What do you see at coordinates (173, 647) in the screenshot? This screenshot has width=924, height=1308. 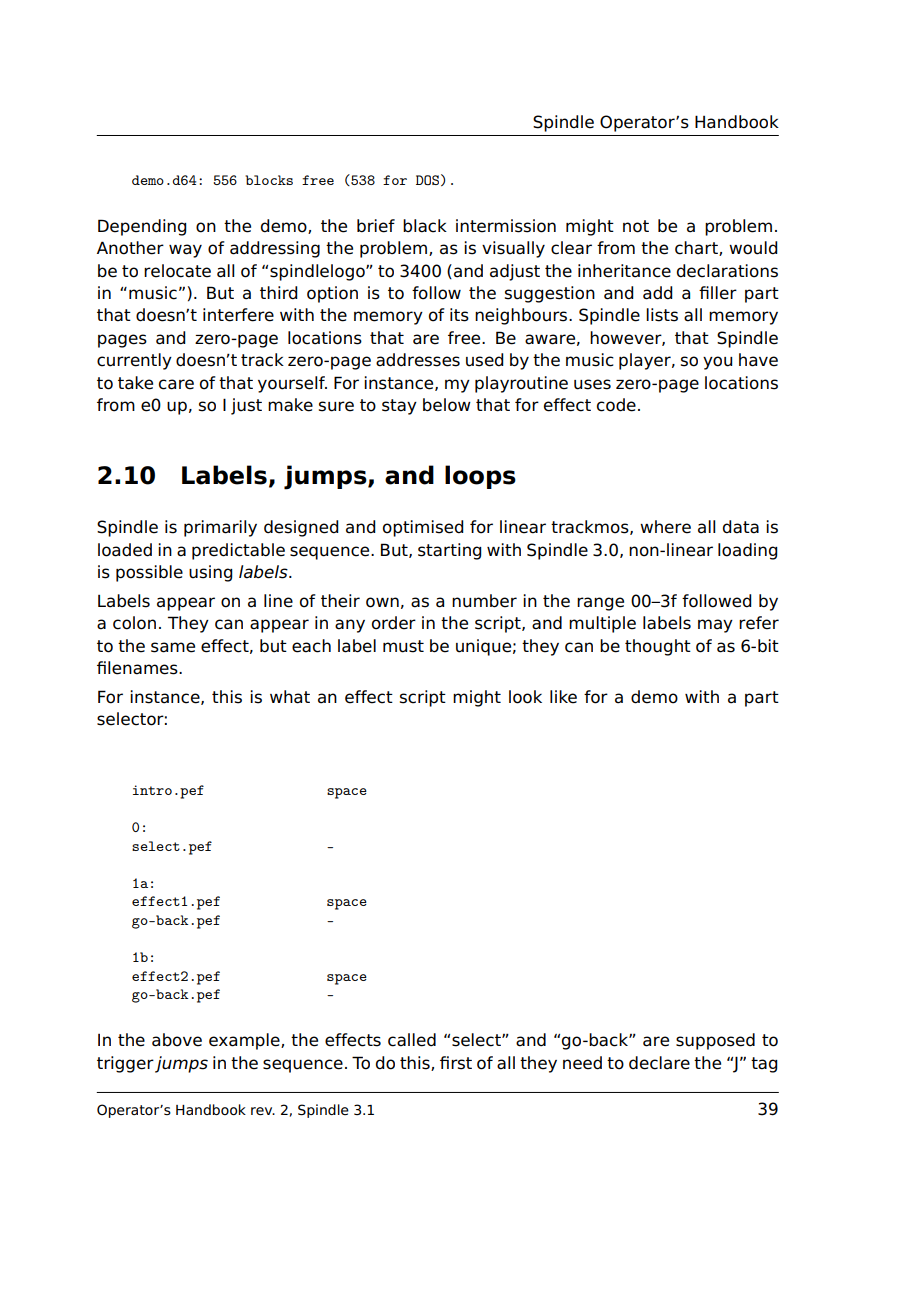 I see `same` at bounding box center [173, 647].
